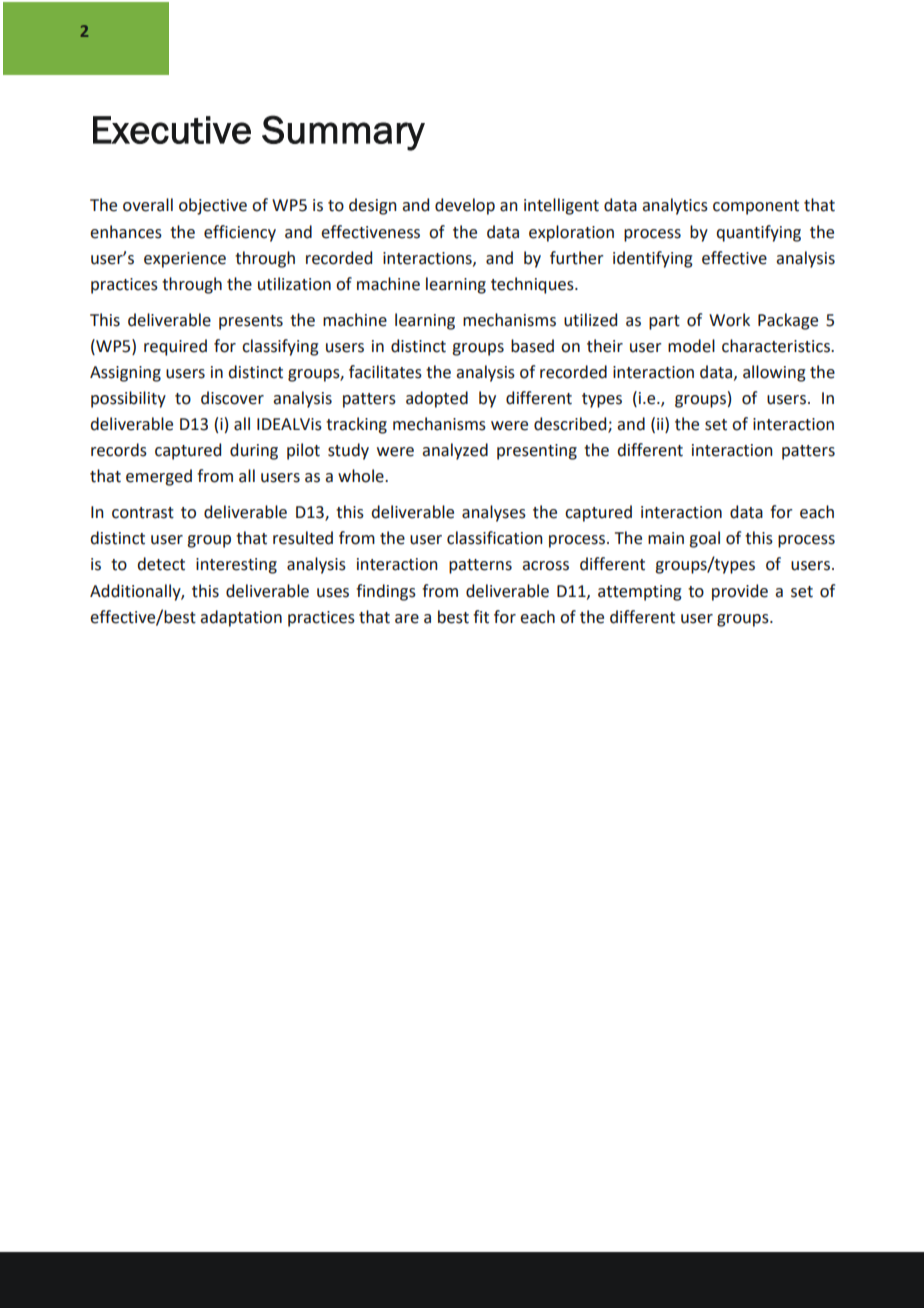 This screenshot has height=1308, width=924. Describe the element at coordinates (172, 130) in the screenshot. I see `Executive` at that location.
